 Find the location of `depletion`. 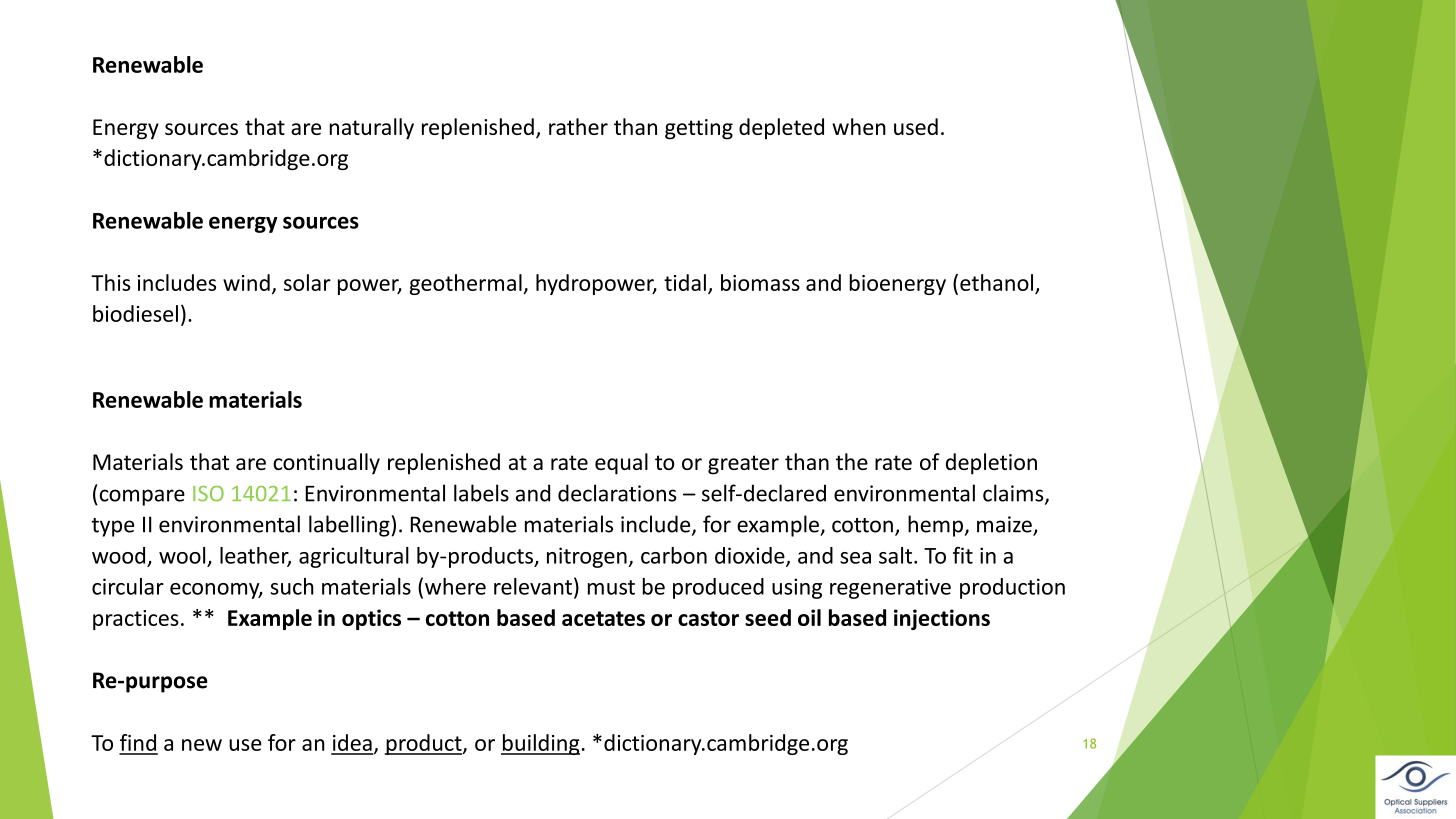

depletion is located at coordinates (991, 464).
